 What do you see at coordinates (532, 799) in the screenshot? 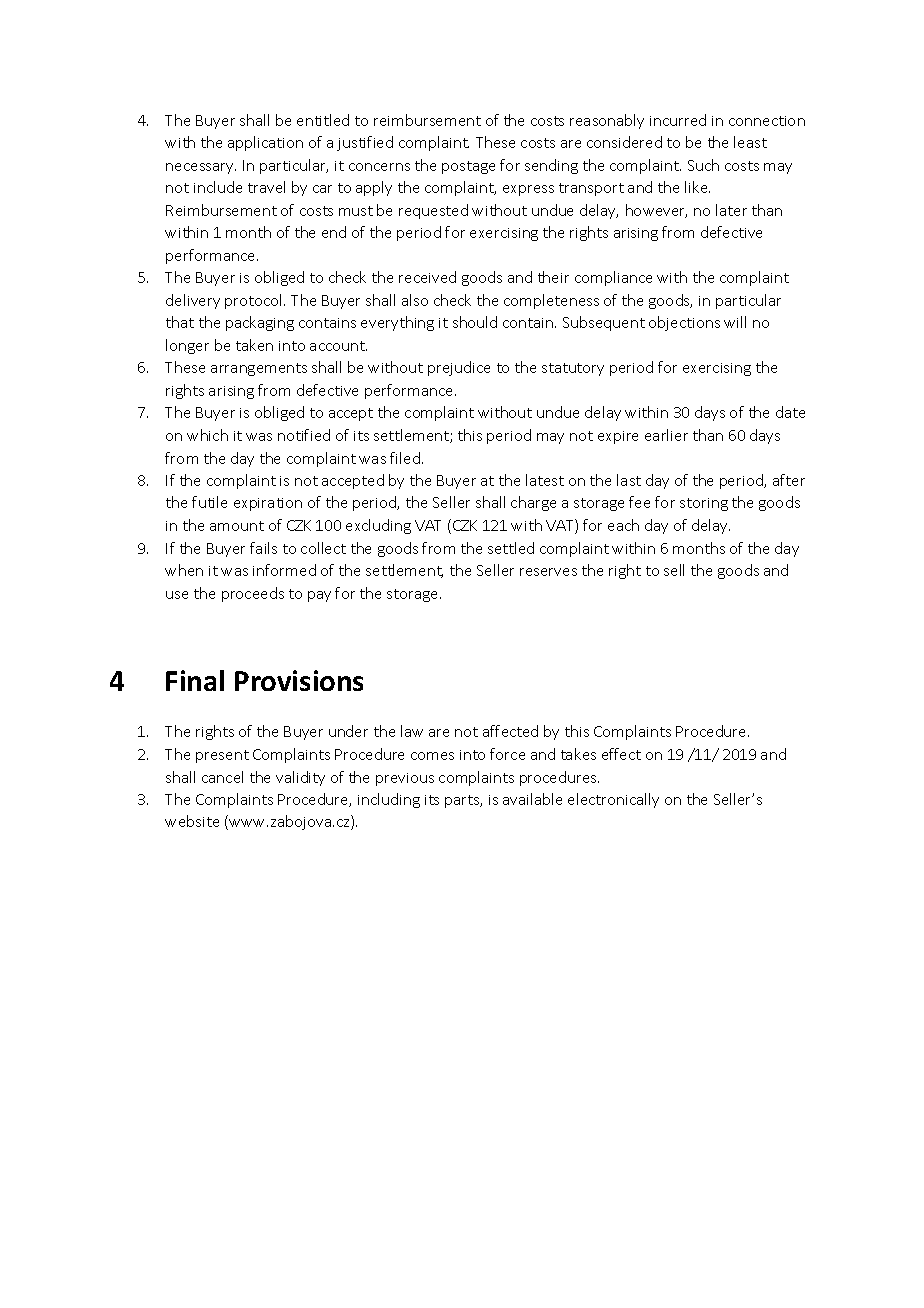
I see `available` at bounding box center [532, 799].
